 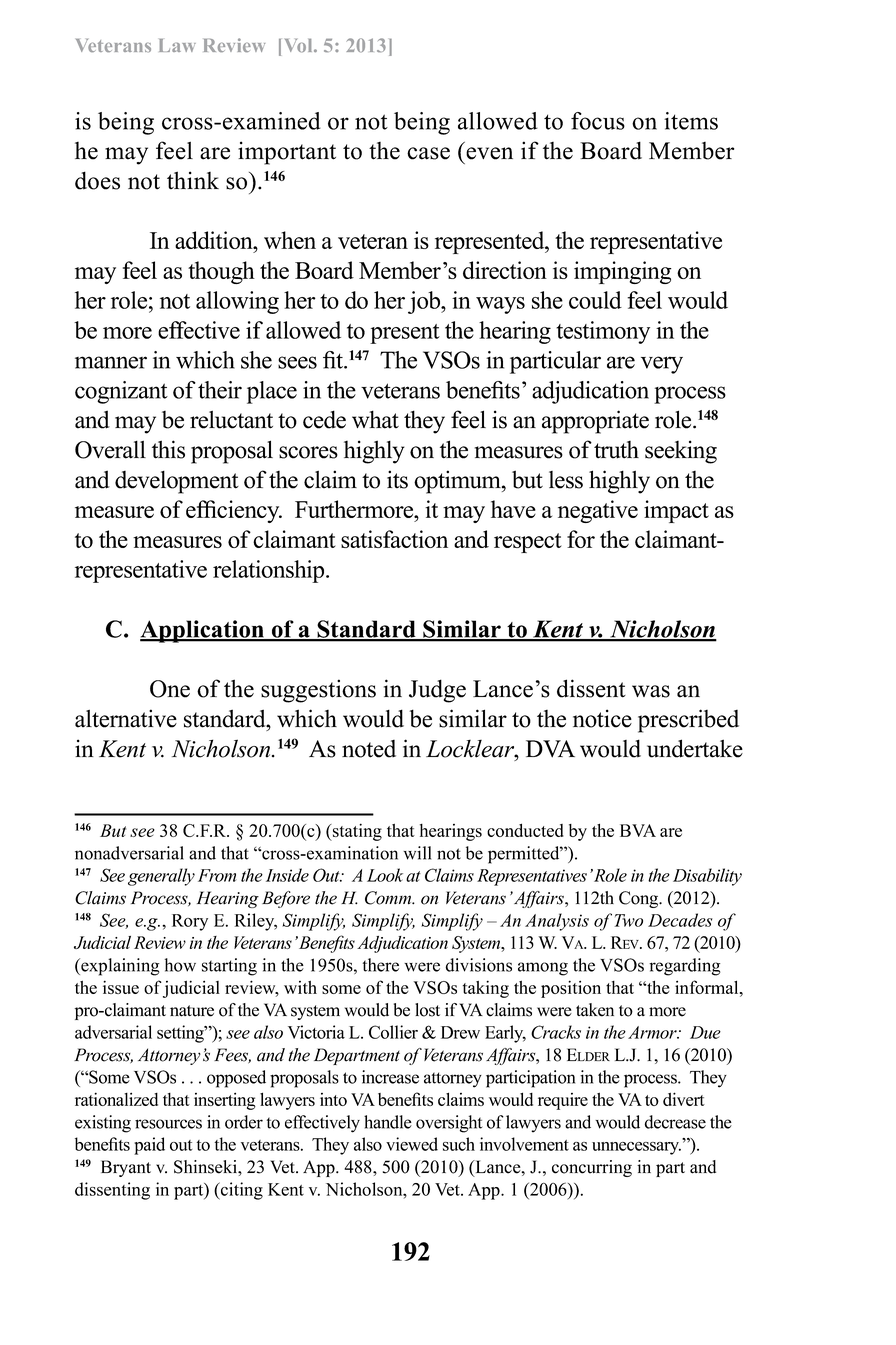 What do you see at coordinates (428, 153) in the page?
I see `case` at bounding box center [428, 153].
